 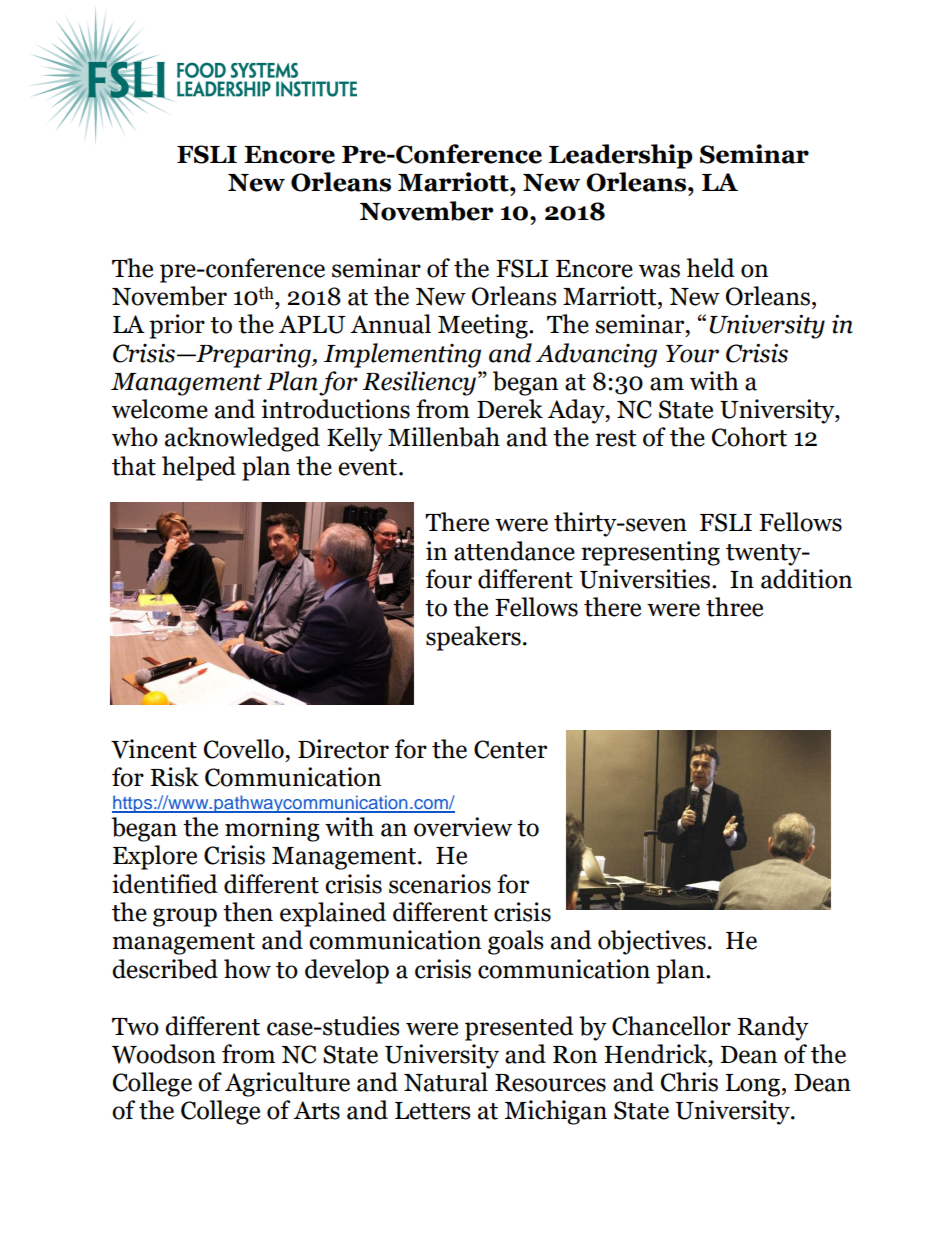 What do you see at coordinates (164, 1054) in the screenshot?
I see `Woodson` at bounding box center [164, 1054].
